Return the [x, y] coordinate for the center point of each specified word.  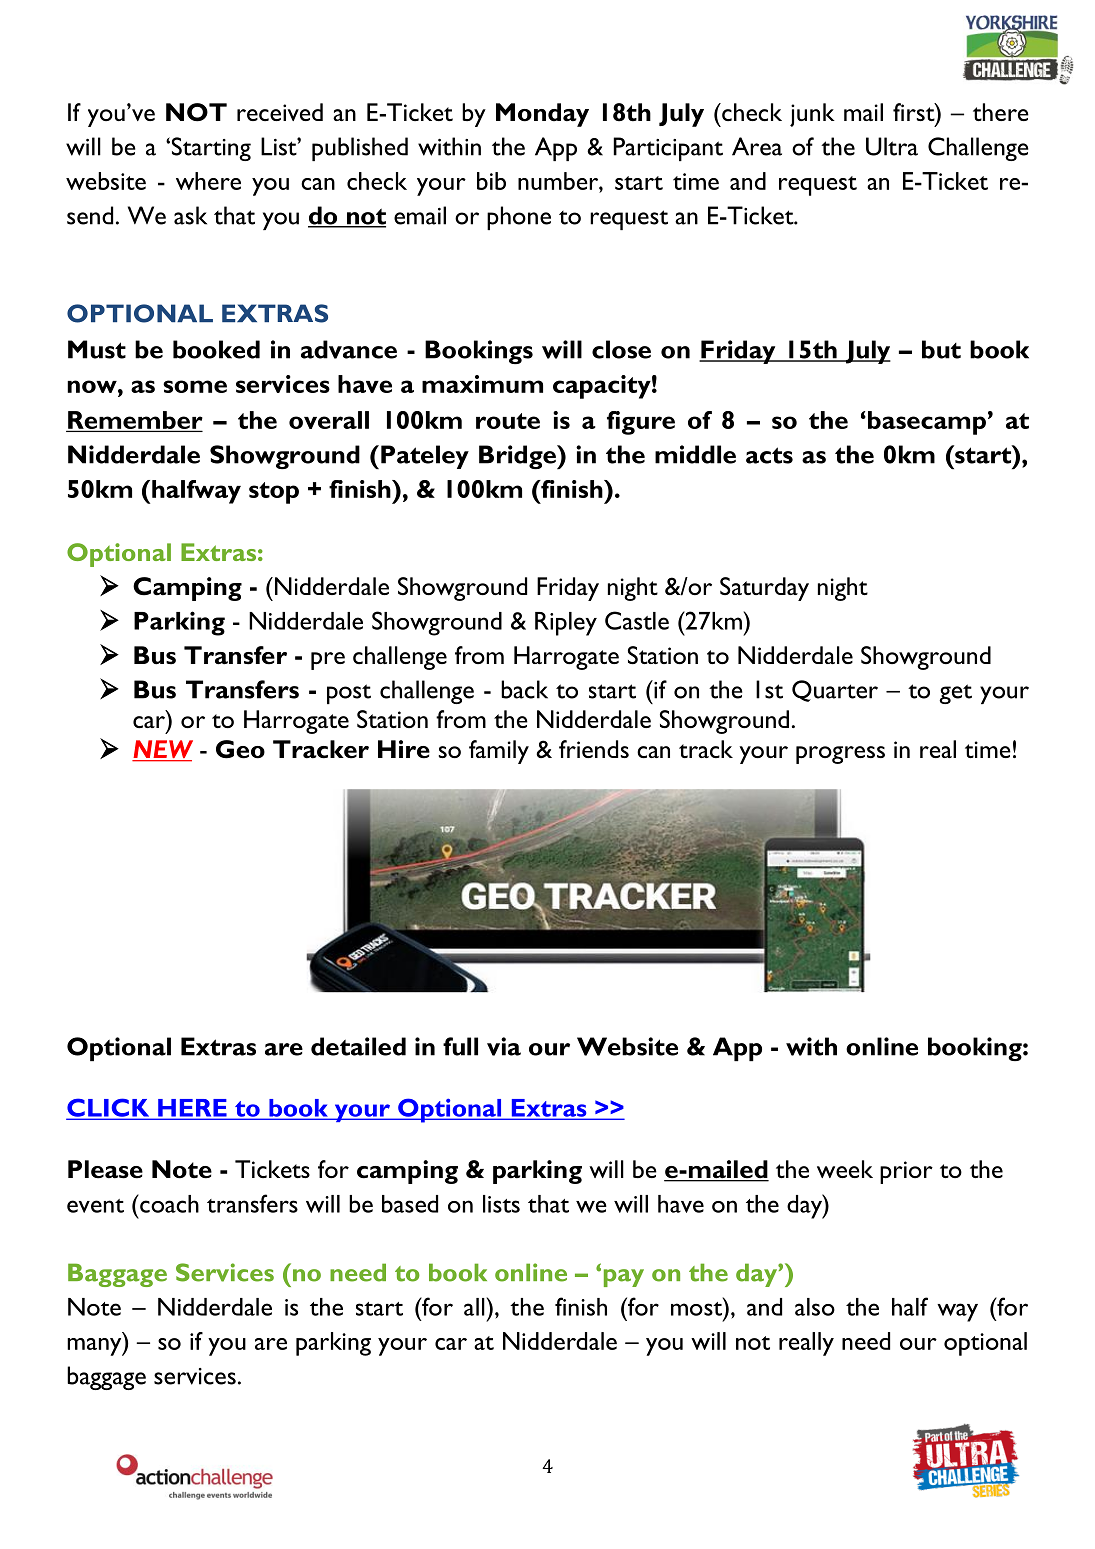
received [280, 112]
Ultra [892, 146]
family [499, 752]
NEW [162, 750]
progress [840, 755]
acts [769, 455]
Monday [542, 115]
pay [624, 1278]
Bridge [518, 457]
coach [168, 1203]
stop [274, 493]
